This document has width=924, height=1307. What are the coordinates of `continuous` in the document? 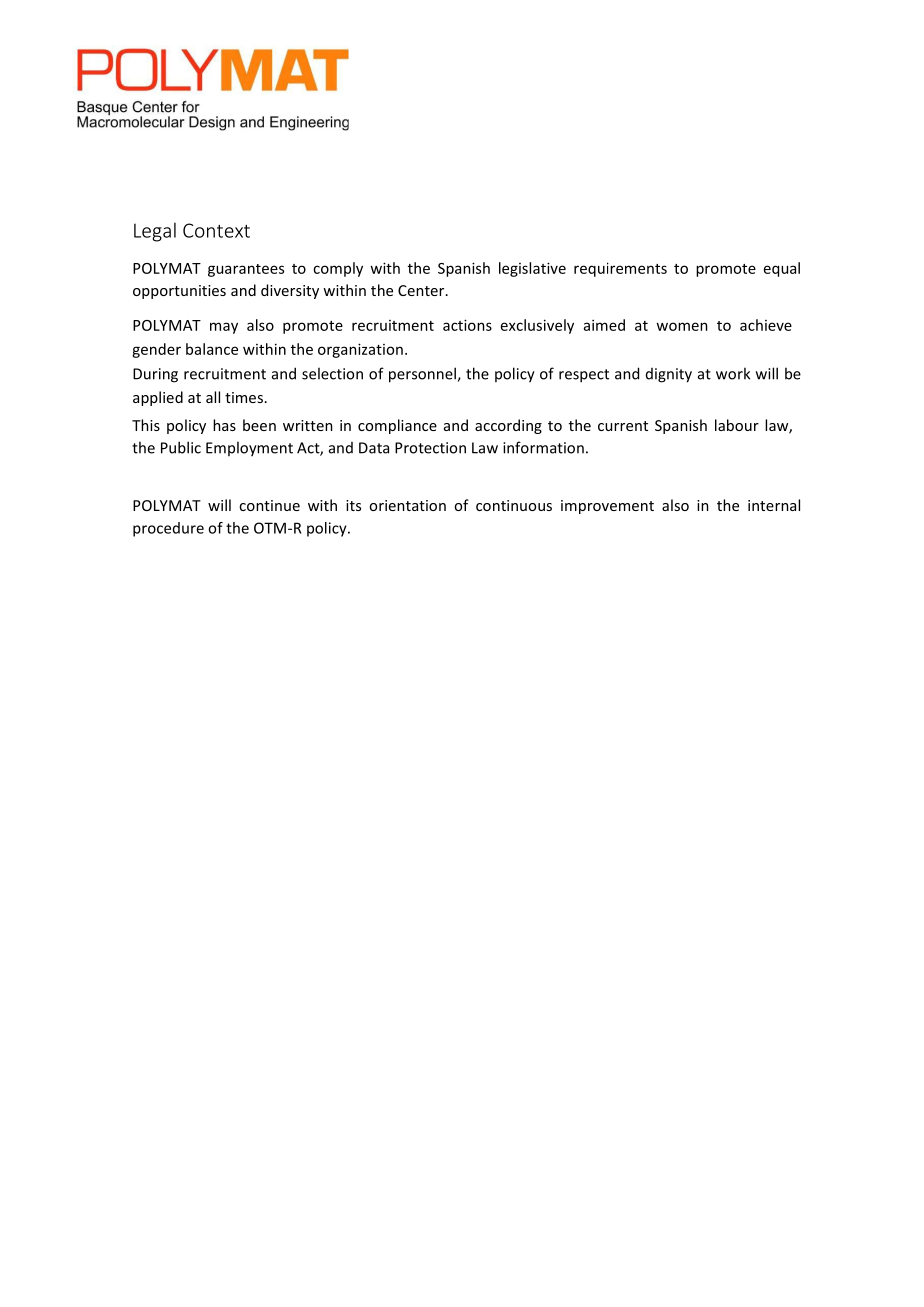 It's located at (514, 505).
